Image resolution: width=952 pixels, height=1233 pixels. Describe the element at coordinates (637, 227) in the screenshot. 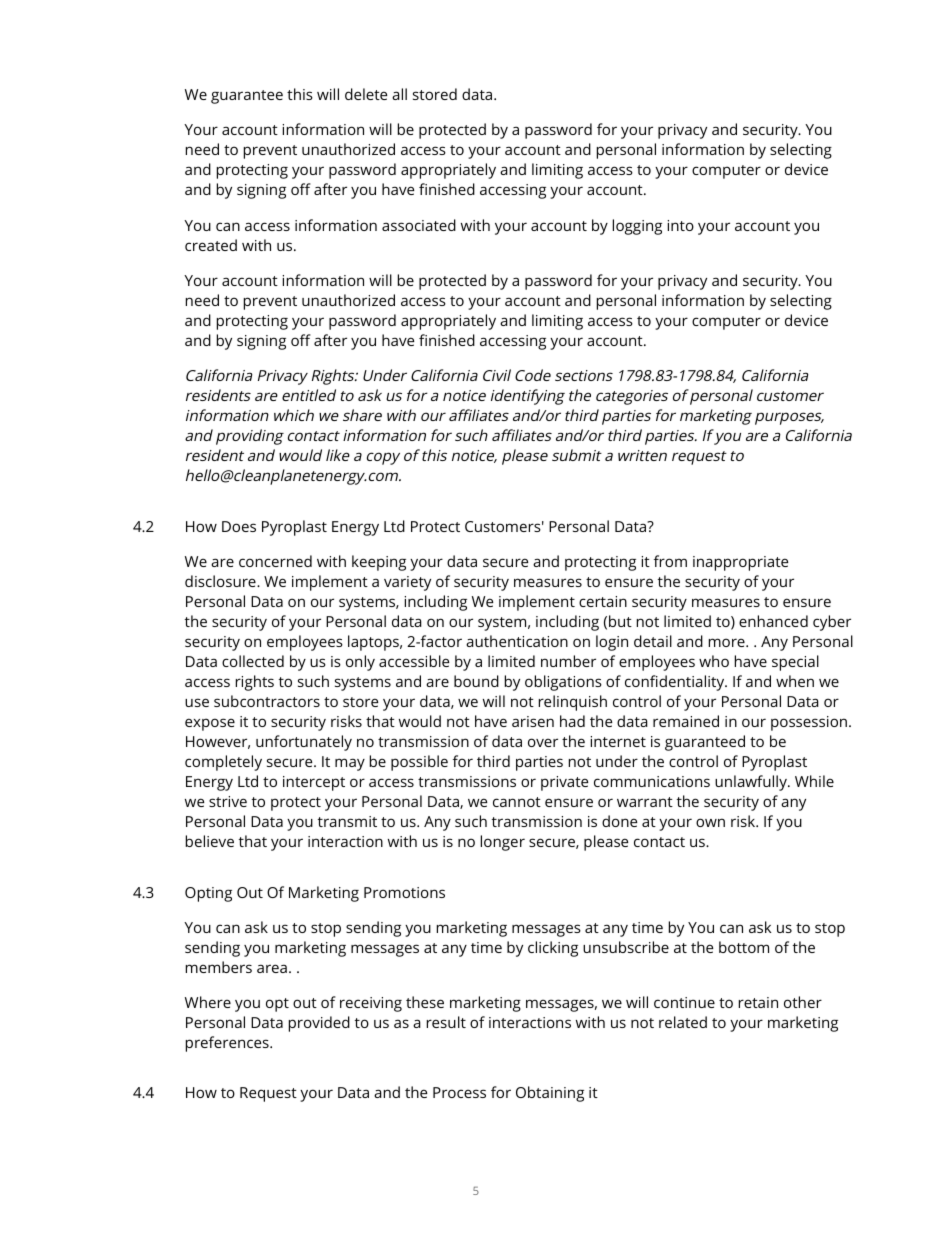

I see `logging` at that location.
